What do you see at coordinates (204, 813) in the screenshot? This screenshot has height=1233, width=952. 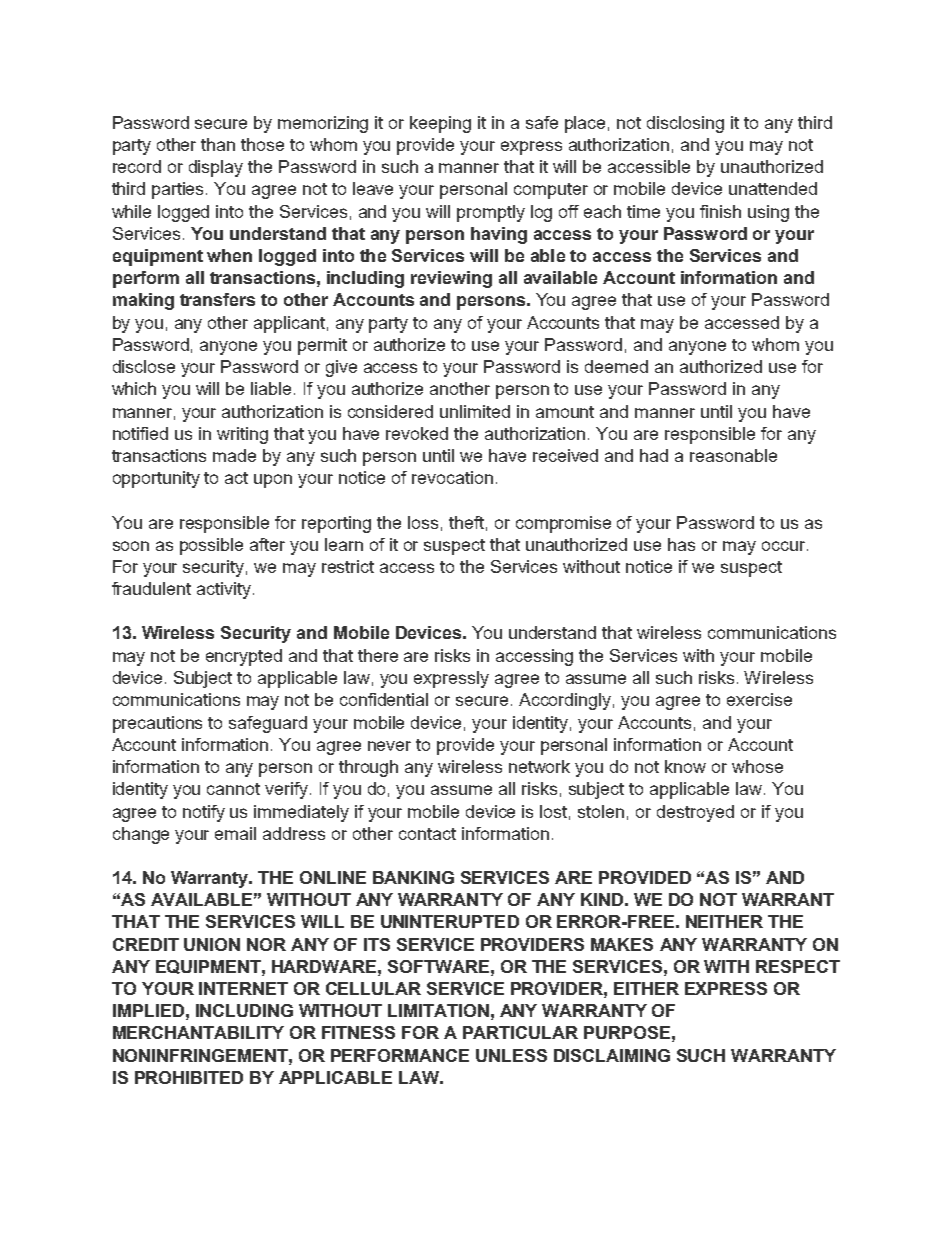 I see `notify` at bounding box center [204, 813].
